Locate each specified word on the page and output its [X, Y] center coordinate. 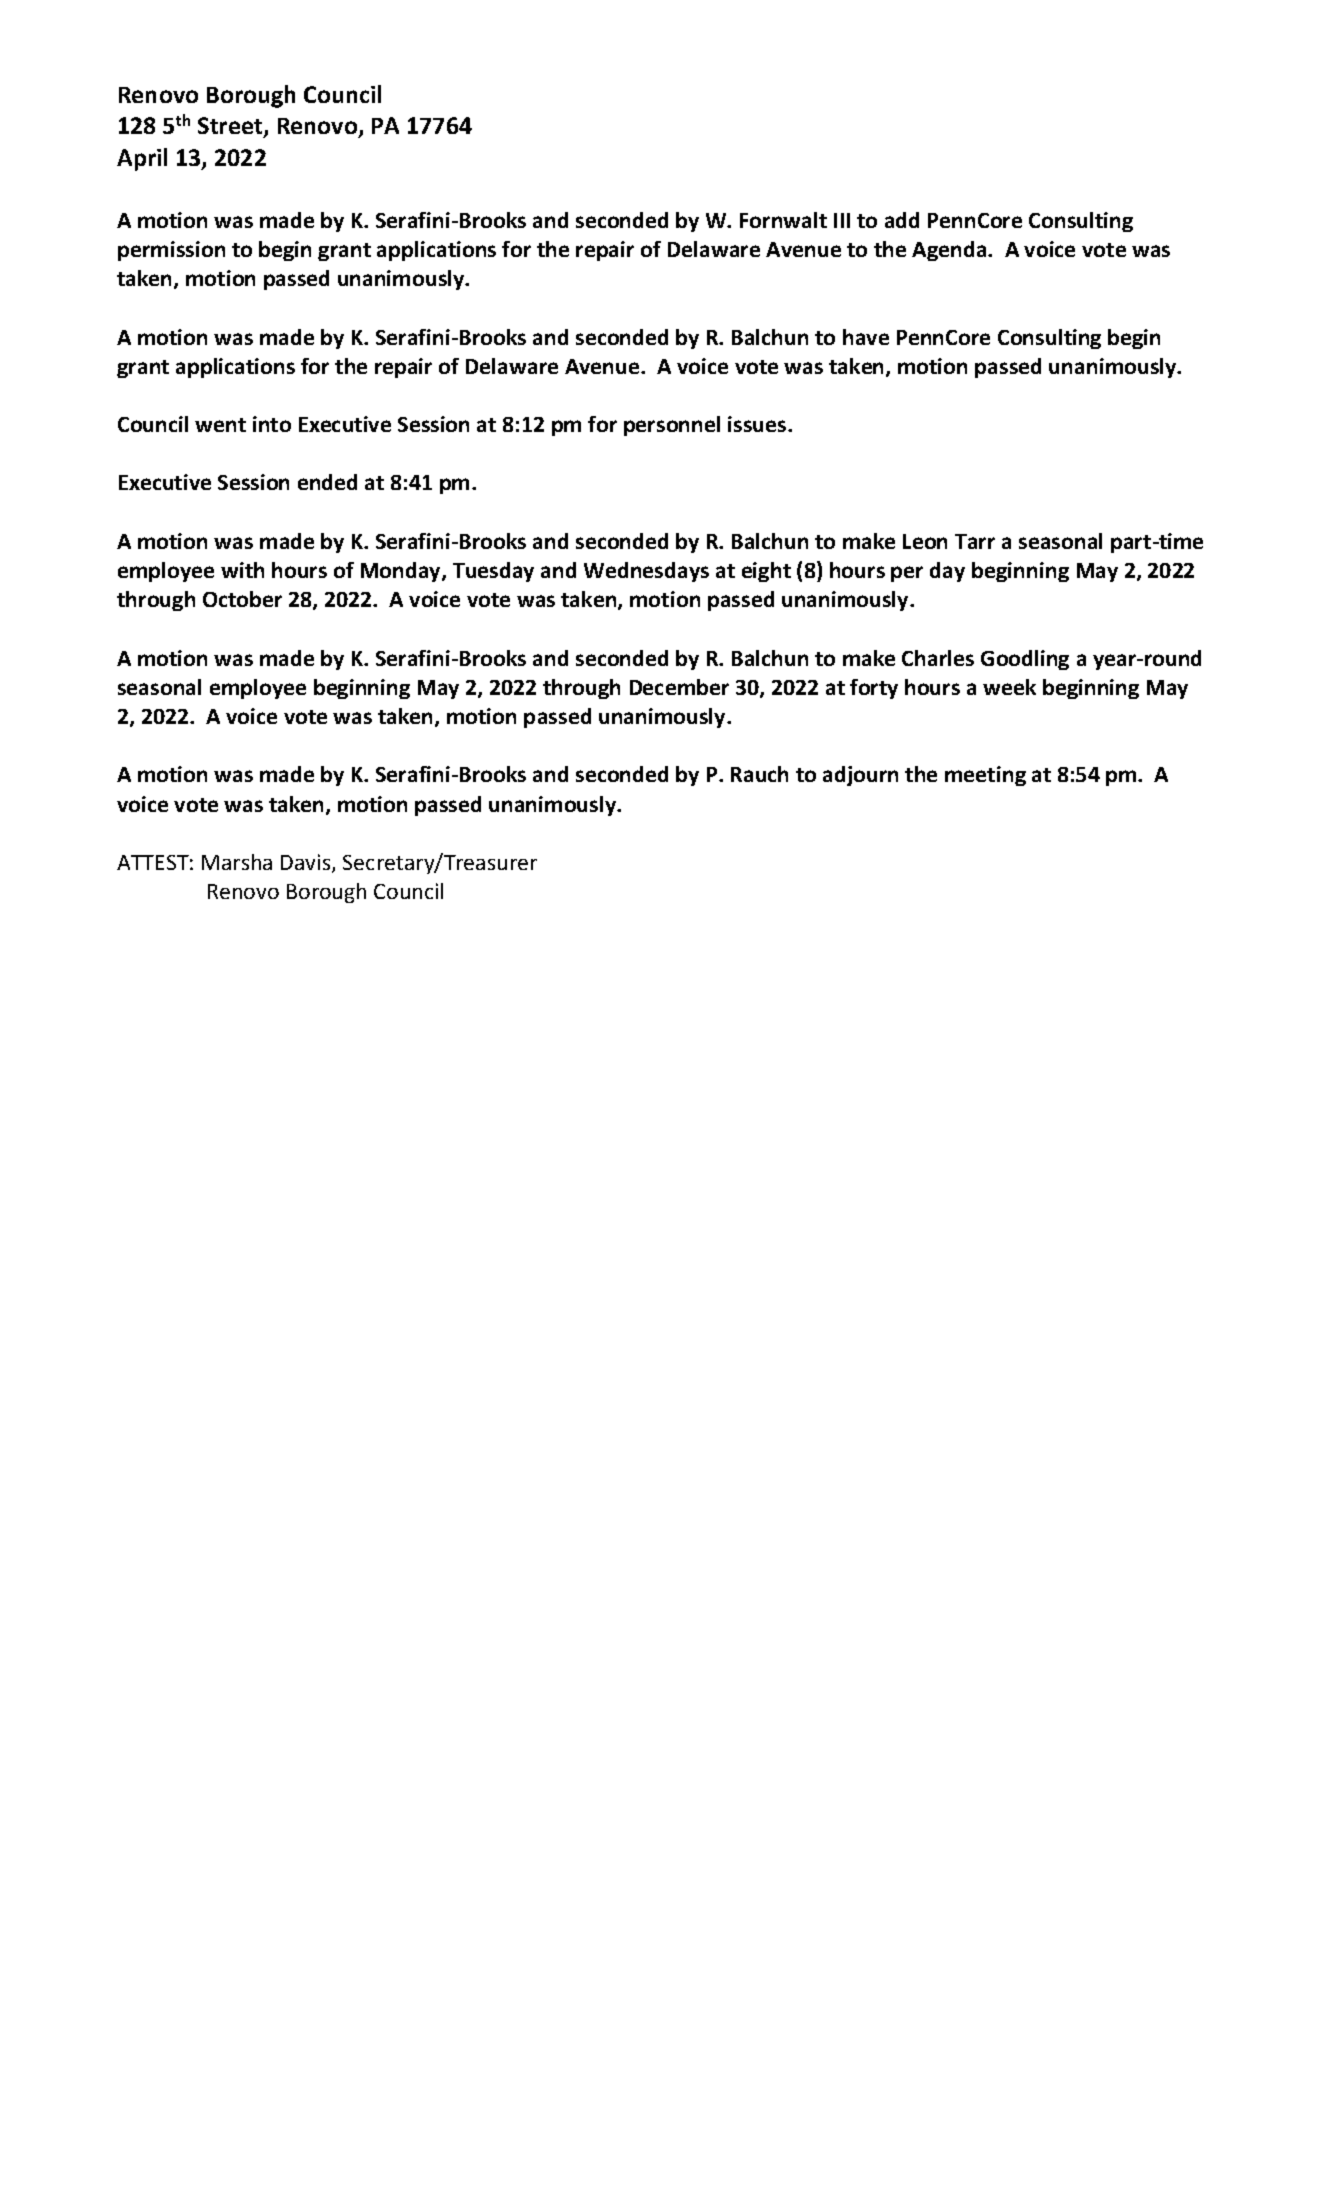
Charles [938, 658]
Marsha [237, 862]
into [272, 424]
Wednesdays [646, 572]
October [242, 599]
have [866, 337]
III [842, 220]
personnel [672, 426]
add [902, 220]
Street [231, 127]
